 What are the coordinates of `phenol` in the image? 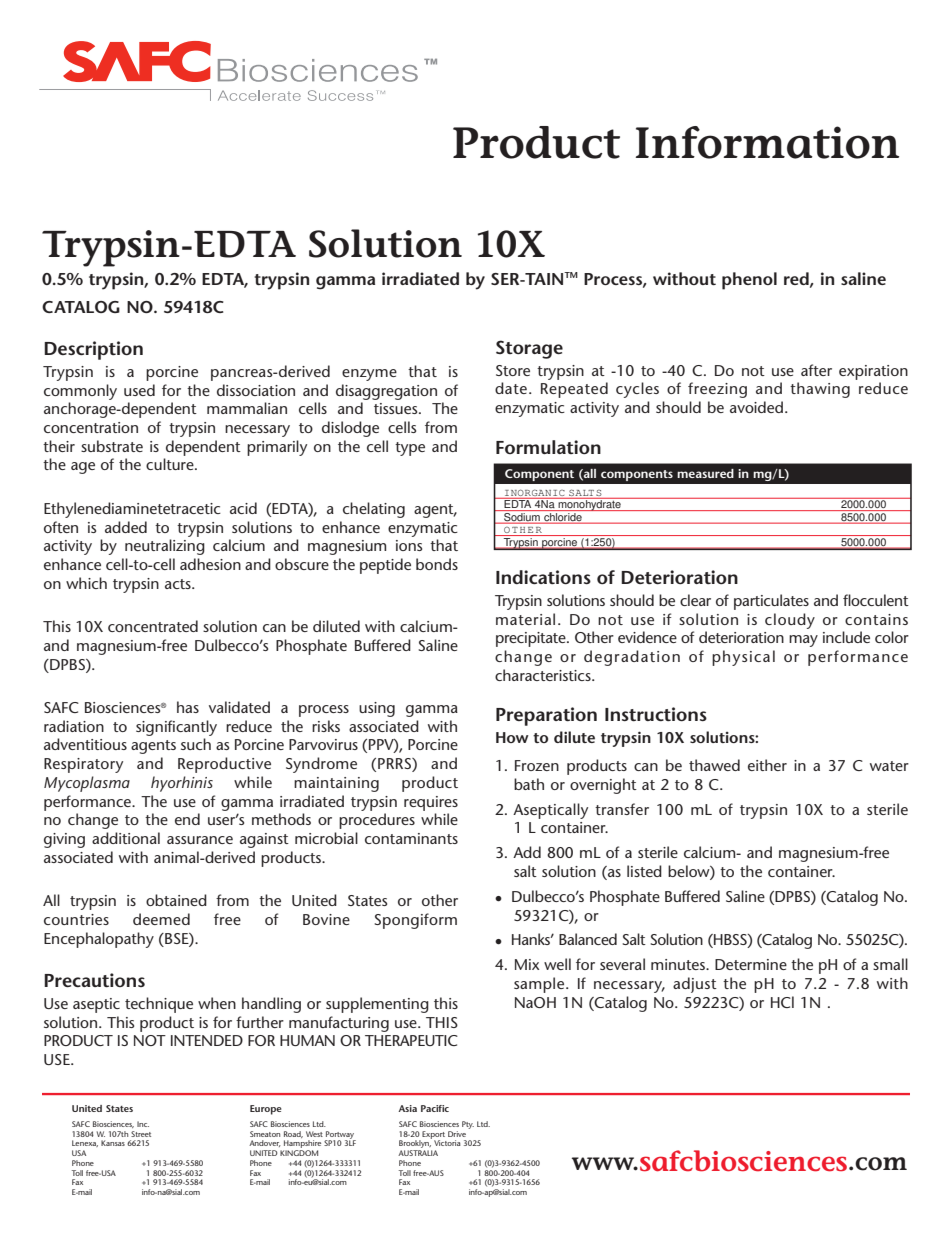 It's located at (749, 281).
